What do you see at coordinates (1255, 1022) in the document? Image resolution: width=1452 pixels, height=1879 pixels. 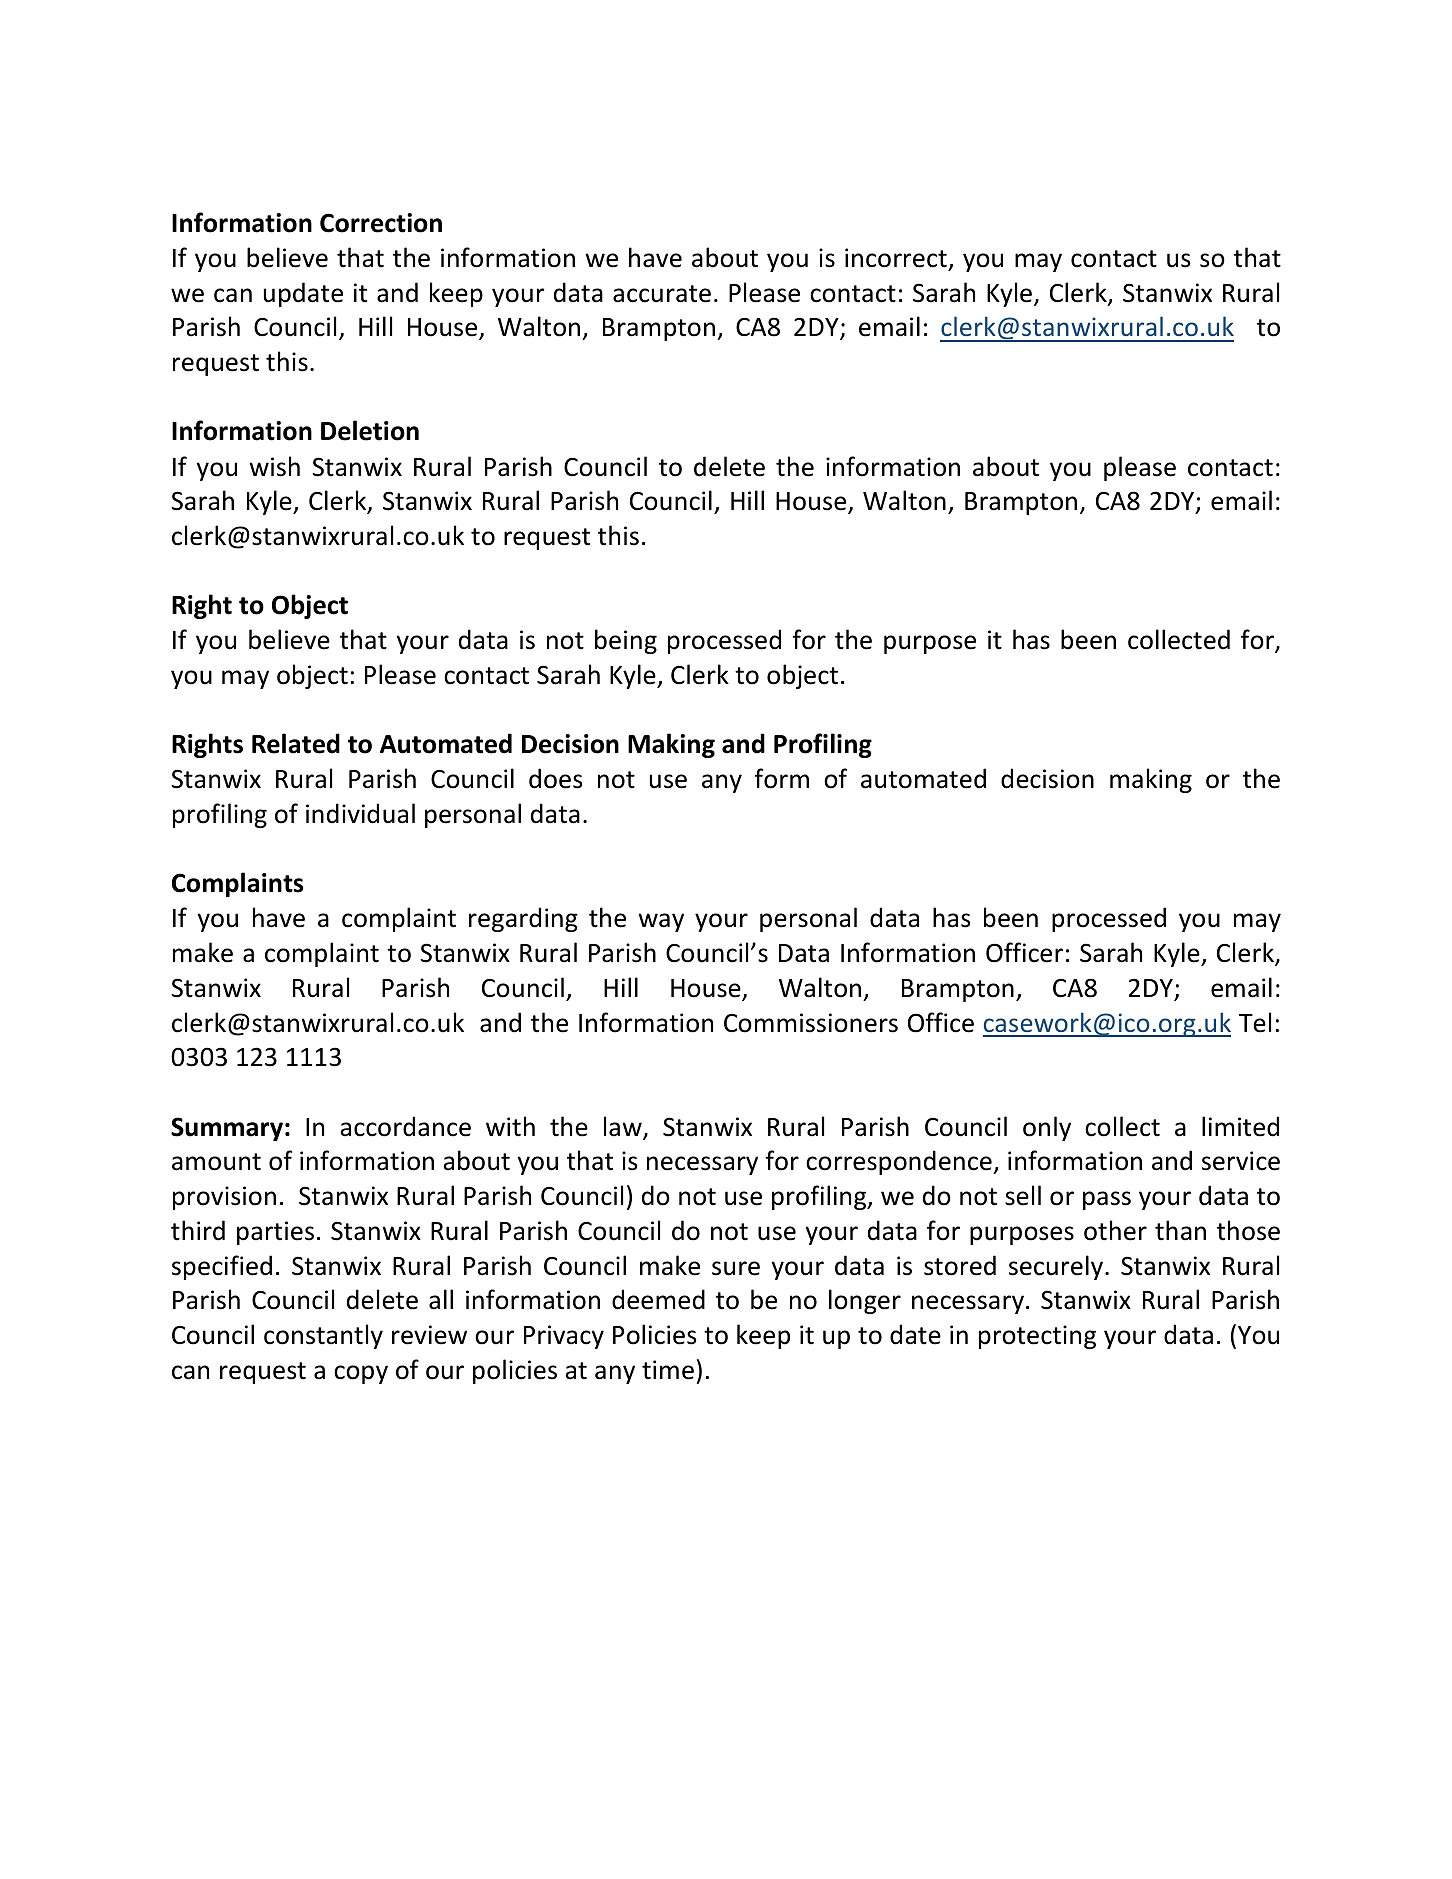 I see `Tel` at bounding box center [1255, 1022].
